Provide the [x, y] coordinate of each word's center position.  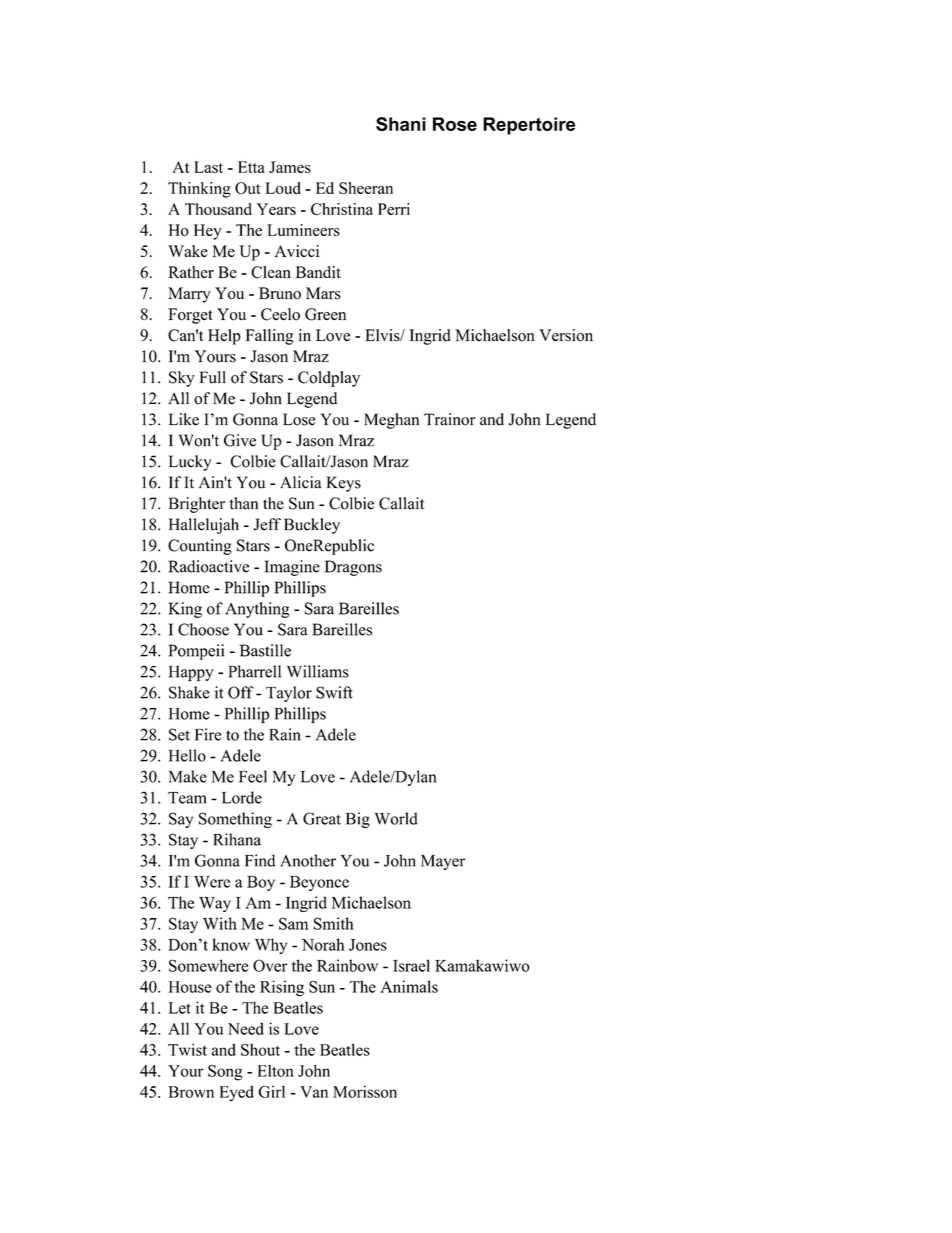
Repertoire [529, 126]
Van [314, 1092]
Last [208, 167]
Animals [409, 986]
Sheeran [366, 188]
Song [225, 1073]
